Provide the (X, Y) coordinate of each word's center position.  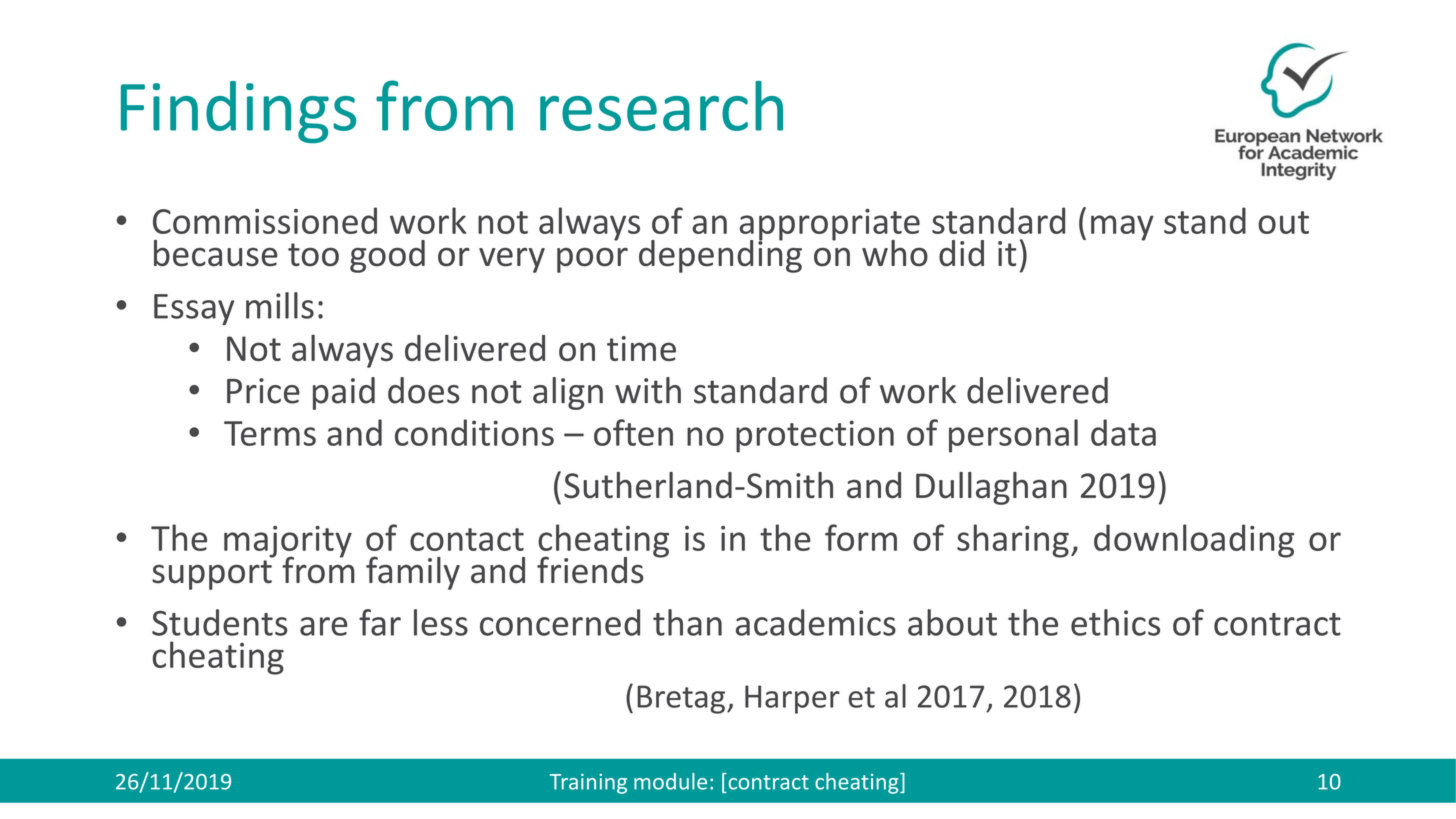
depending (720, 255)
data (1123, 432)
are (323, 626)
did (961, 253)
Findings (238, 112)
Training (588, 784)
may (1122, 228)
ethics (1115, 622)
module (670, 781)
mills (280, 305)
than (687, 622)
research (661, 106)
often (633, 432)
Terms (270, 433)
